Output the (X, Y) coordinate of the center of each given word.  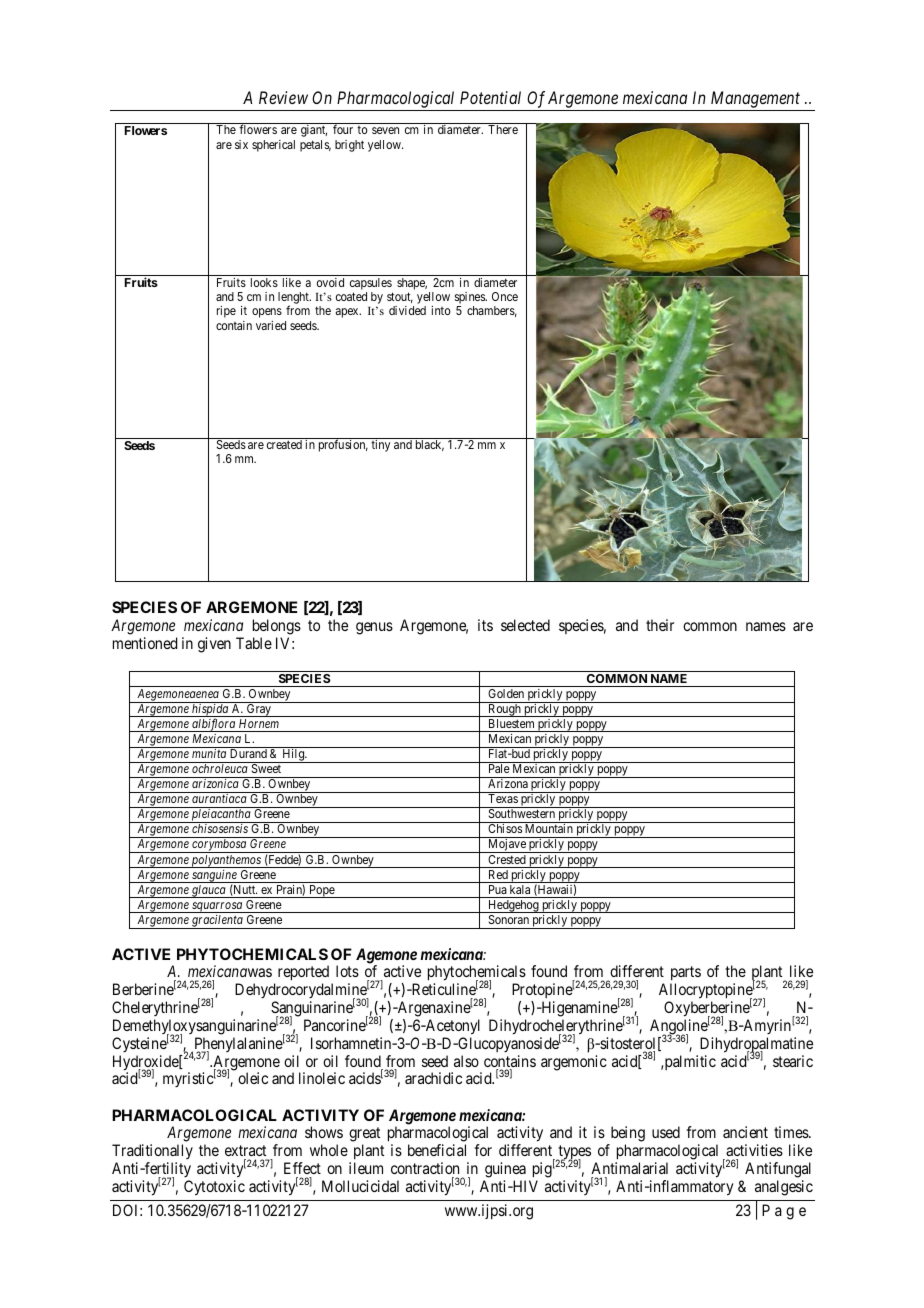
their (660, 625)
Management (755, 99)
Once (505, 296)
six (241, 144)
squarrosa (217, 907)
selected (525, 625)
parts (685, 975)
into (441, 310)
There (503, 129)
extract (245, 1150)
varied (271, 325)
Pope (322, 891)
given (214, 645)
